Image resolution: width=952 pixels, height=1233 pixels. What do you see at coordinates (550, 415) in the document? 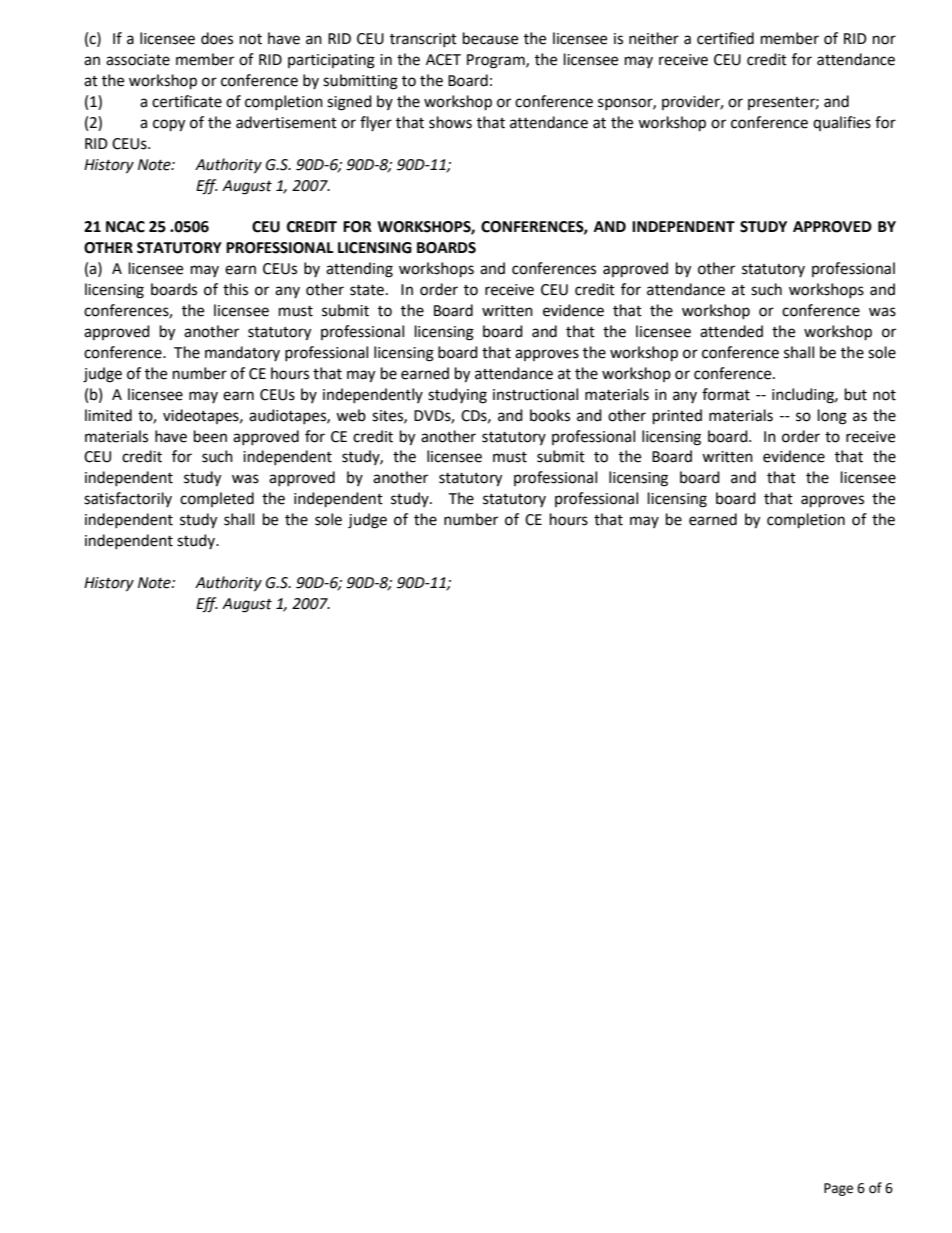
I see `books` at bounding box center [550, 415].
